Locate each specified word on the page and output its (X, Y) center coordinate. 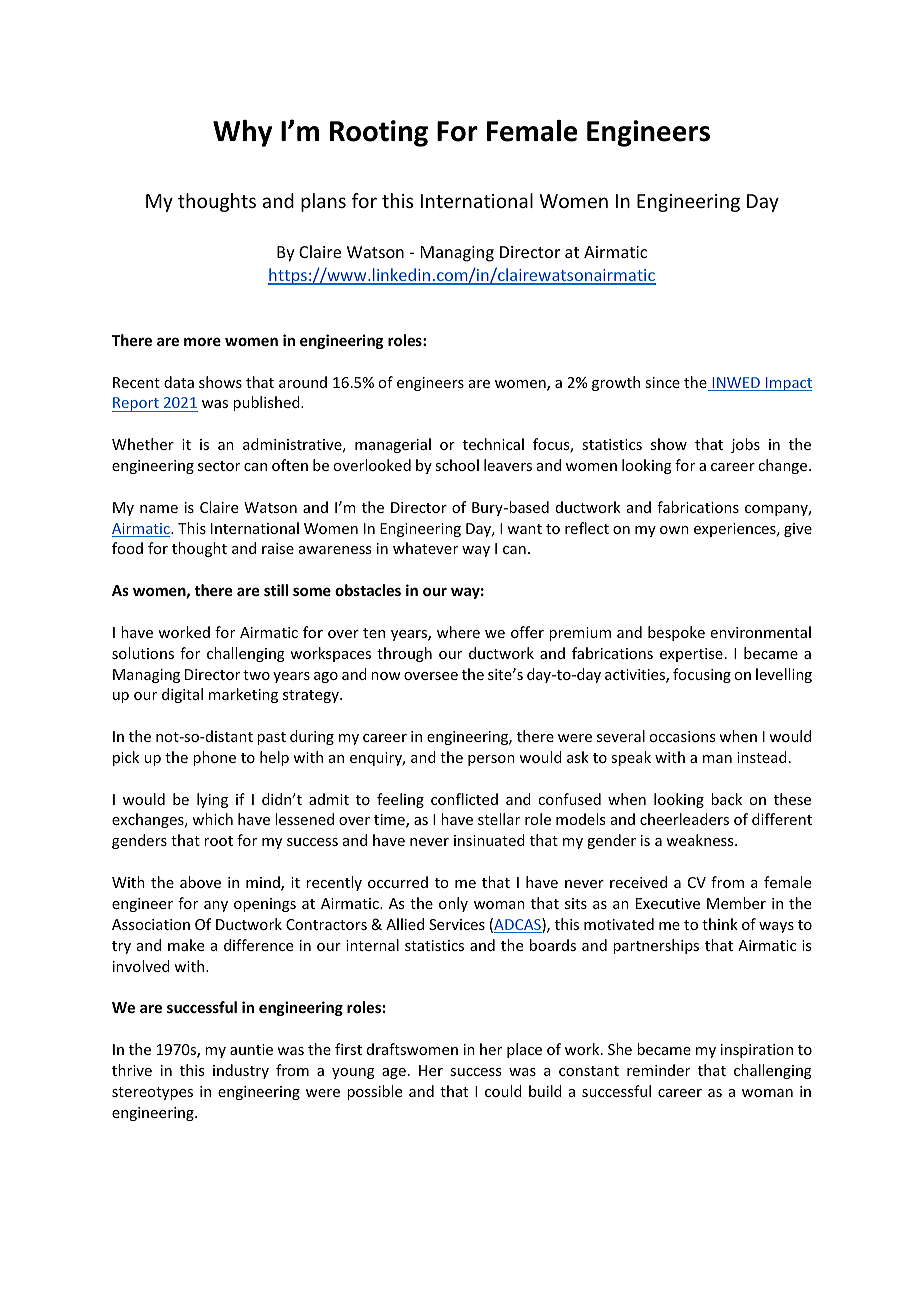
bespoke (676, 633)
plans (323, 202)
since (662, 382)
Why (242, 133)
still (276, 590)
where (458, 632)
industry (241, 1071)
